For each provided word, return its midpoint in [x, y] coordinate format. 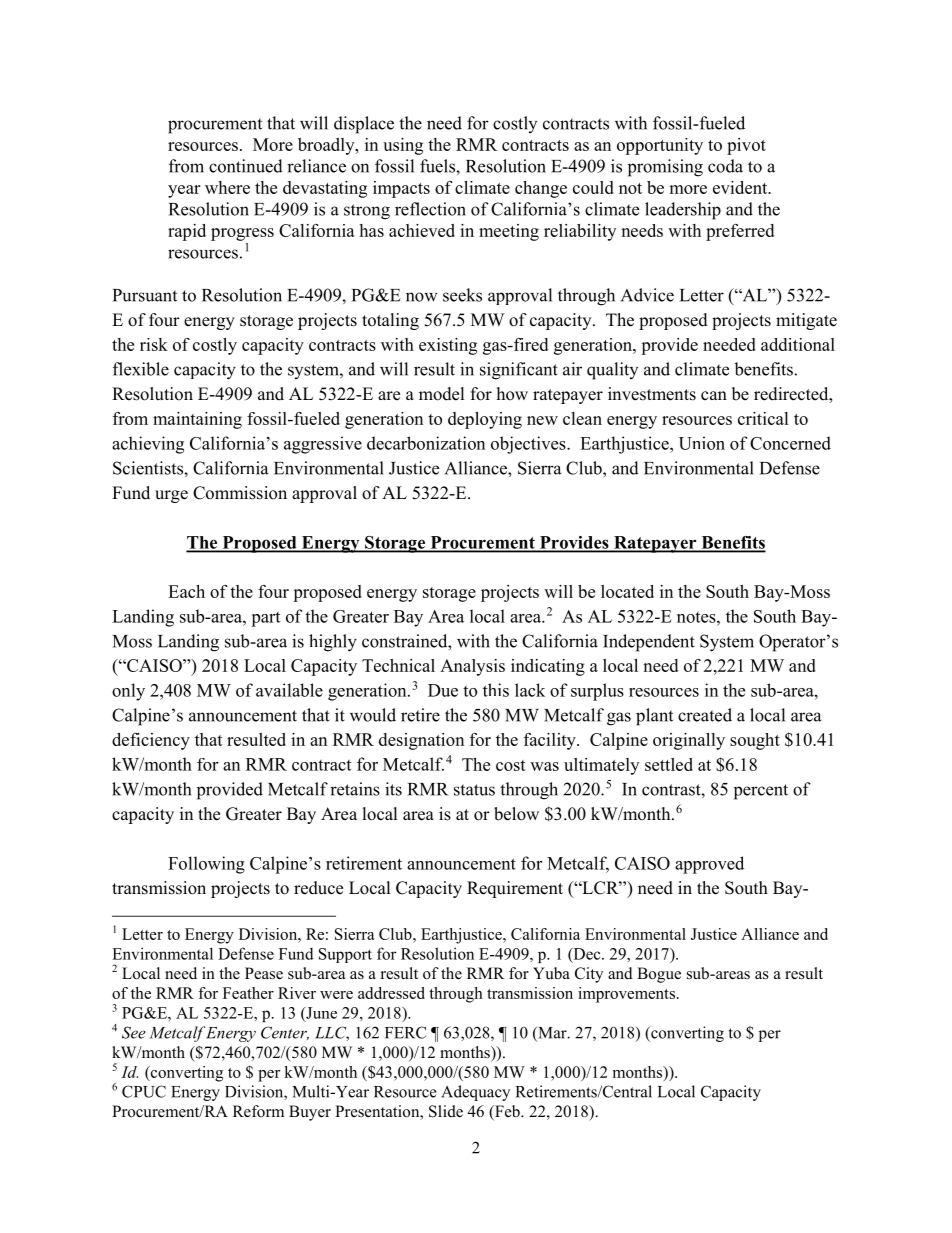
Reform [258, 1111]
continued [246, 166]
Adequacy [475, 1093]
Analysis [472, 667]
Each [186, 591]
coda [725, 166]
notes [697, 617]
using [403, 146]
